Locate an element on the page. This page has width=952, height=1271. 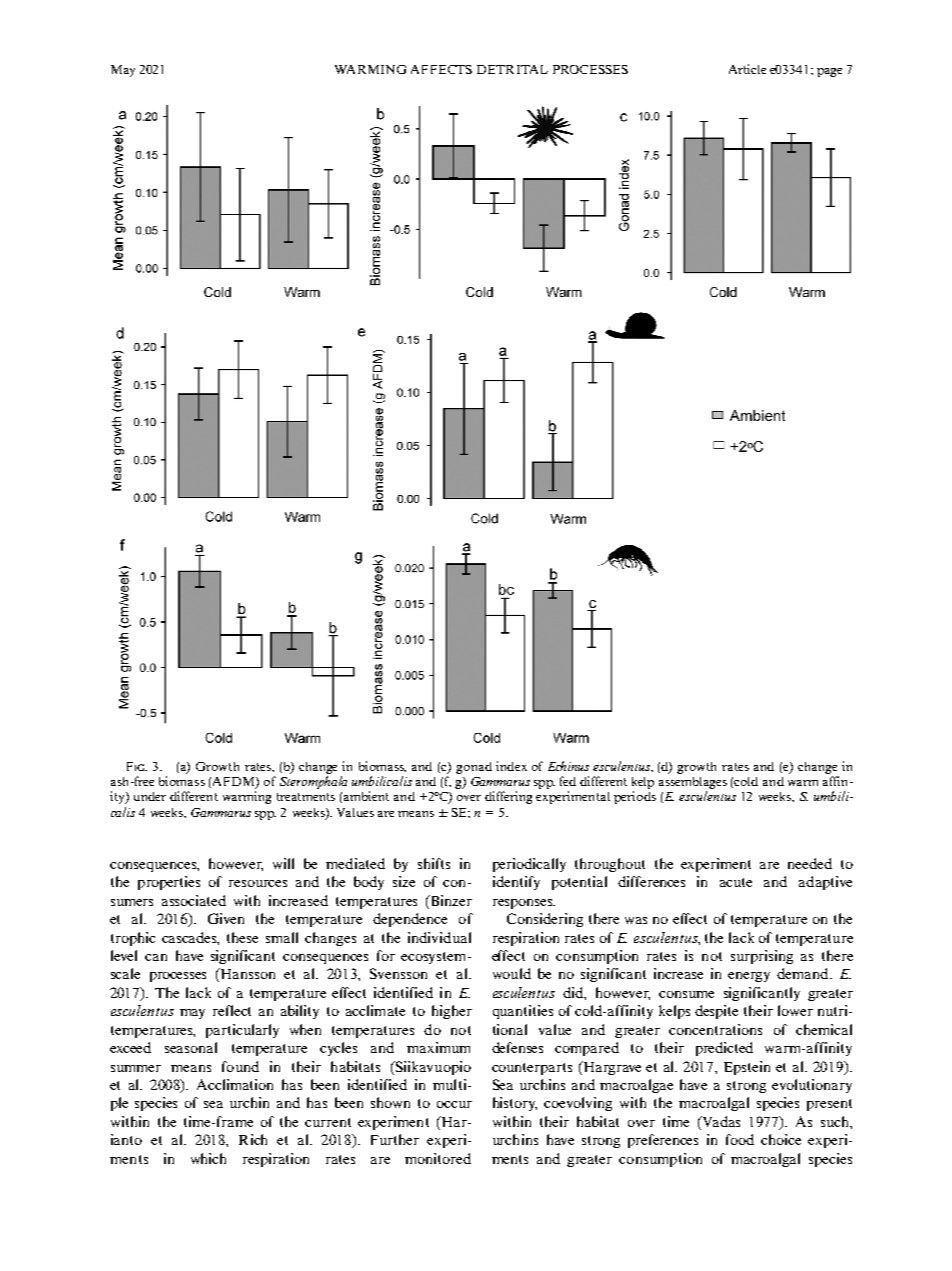
individual is located at coordinates (439, 937).
